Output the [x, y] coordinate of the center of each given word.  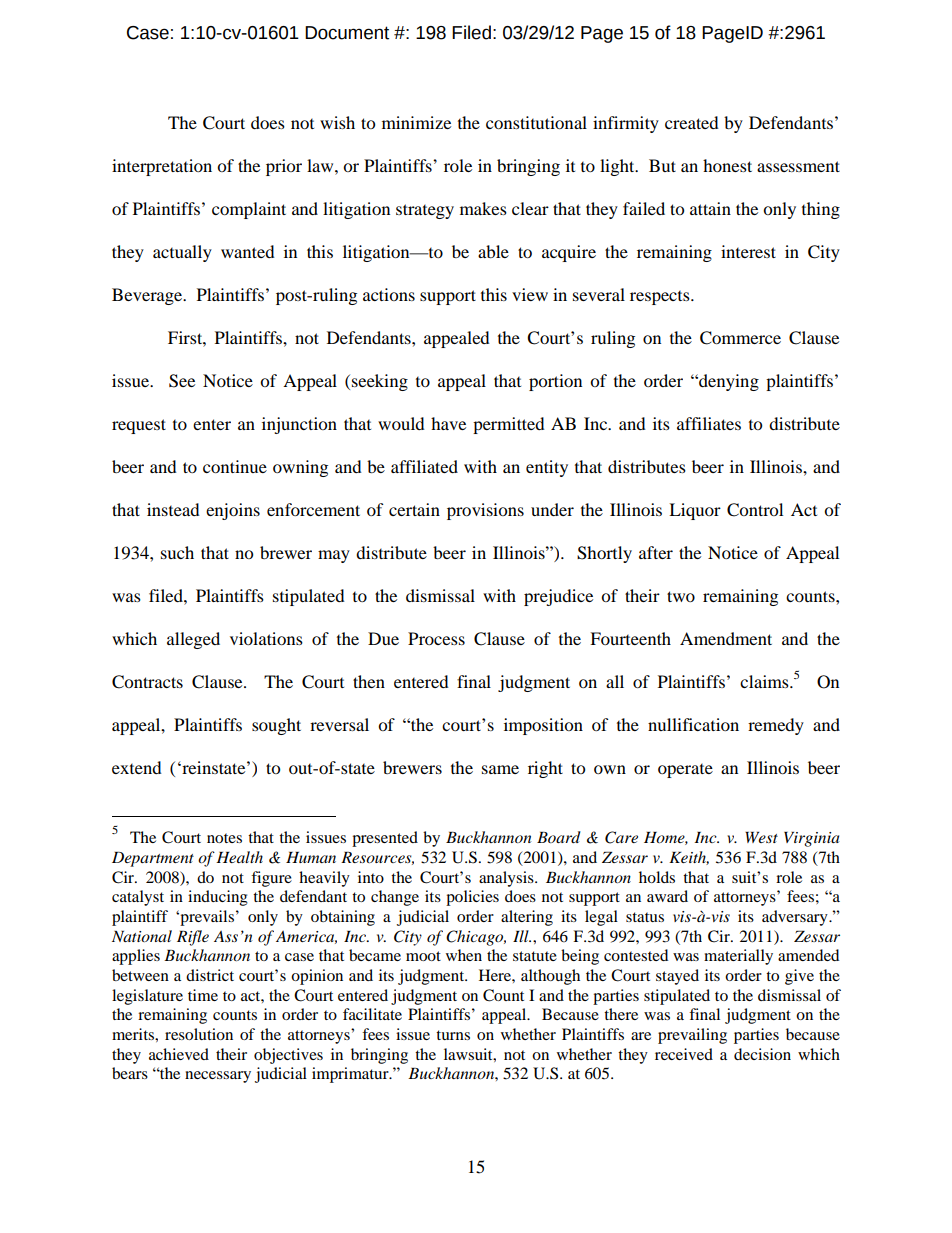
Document [347, 33]
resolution [199, 1034]
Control [755, 510]
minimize [416, 122]
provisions [485, 511]
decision [762, 1054]
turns [453, 1035]
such [177, 552]
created [692, 122]
